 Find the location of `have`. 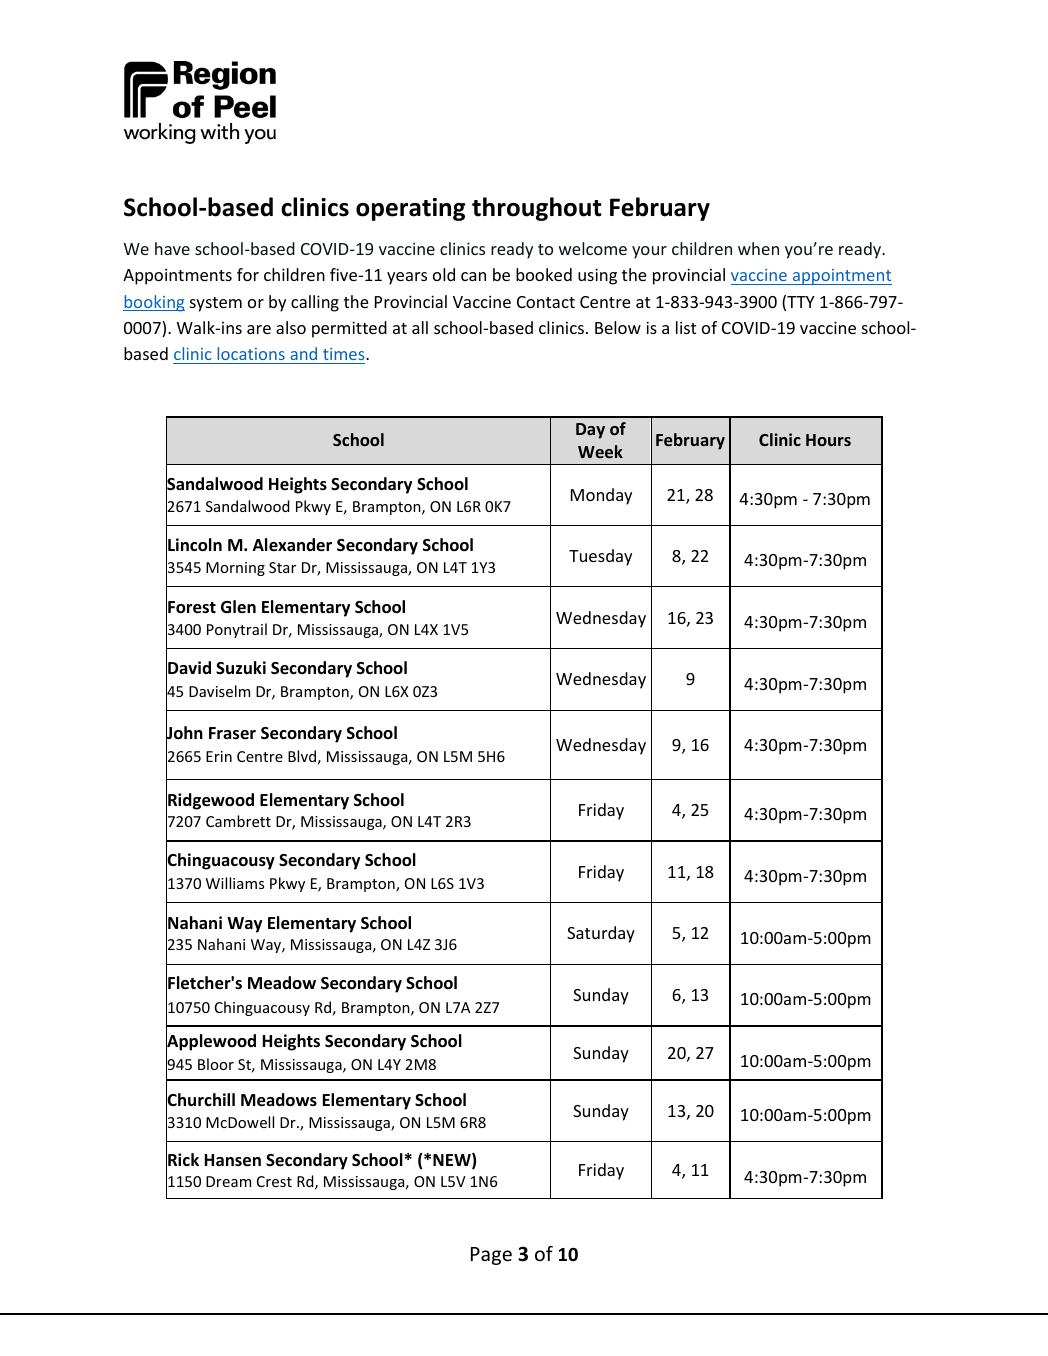

have is located at coordinates (172, 248).
